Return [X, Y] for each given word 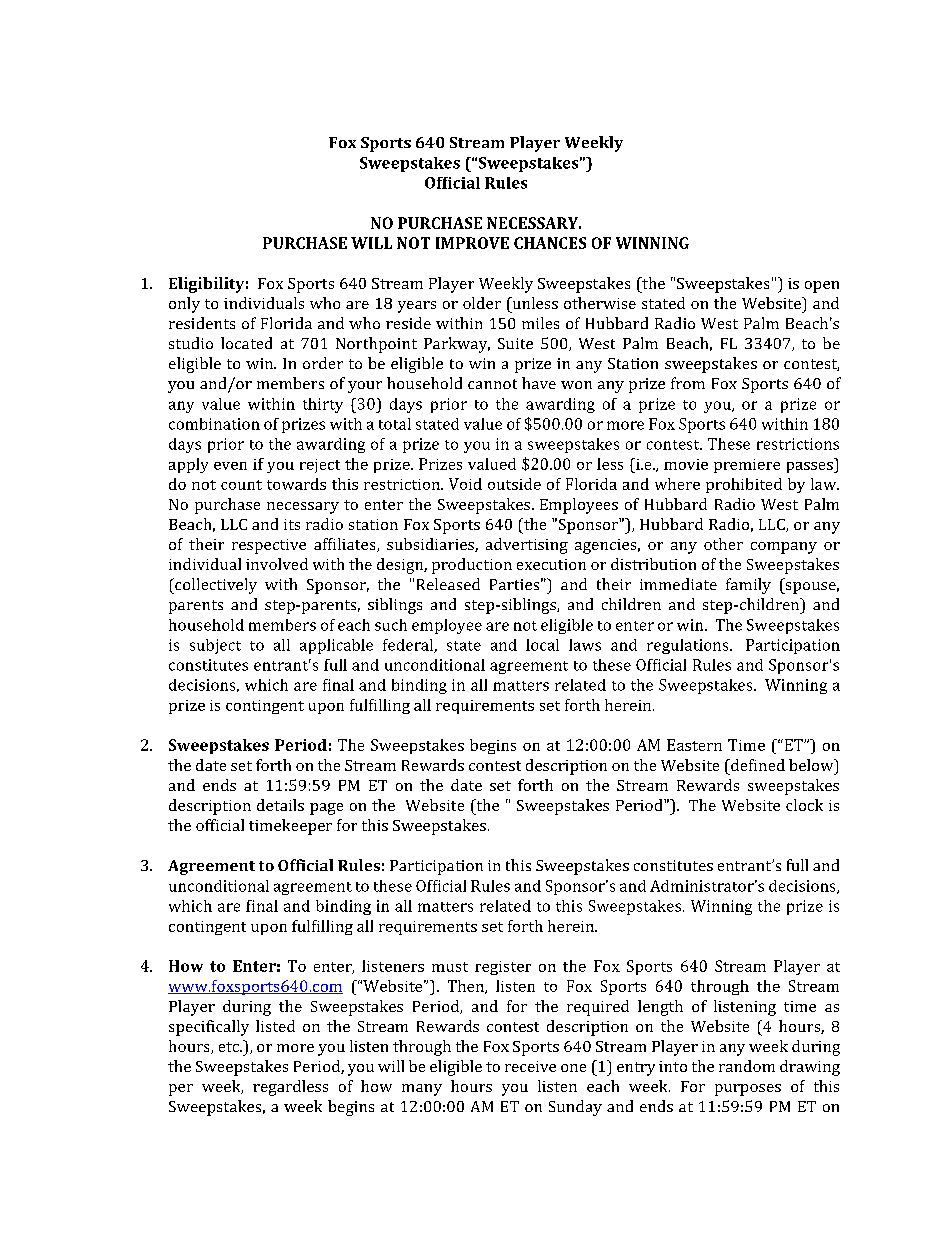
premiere [747, 466]
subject [215, 646]
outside [514, 484]
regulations [689, 646]
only [184, 305]
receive [530, 1066]
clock [804, 805]
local [542, 645]
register [503, 968]
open [822, 287]
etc [230, 1047]
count [241, 485]
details [280, 805]
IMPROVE [472, 243]
